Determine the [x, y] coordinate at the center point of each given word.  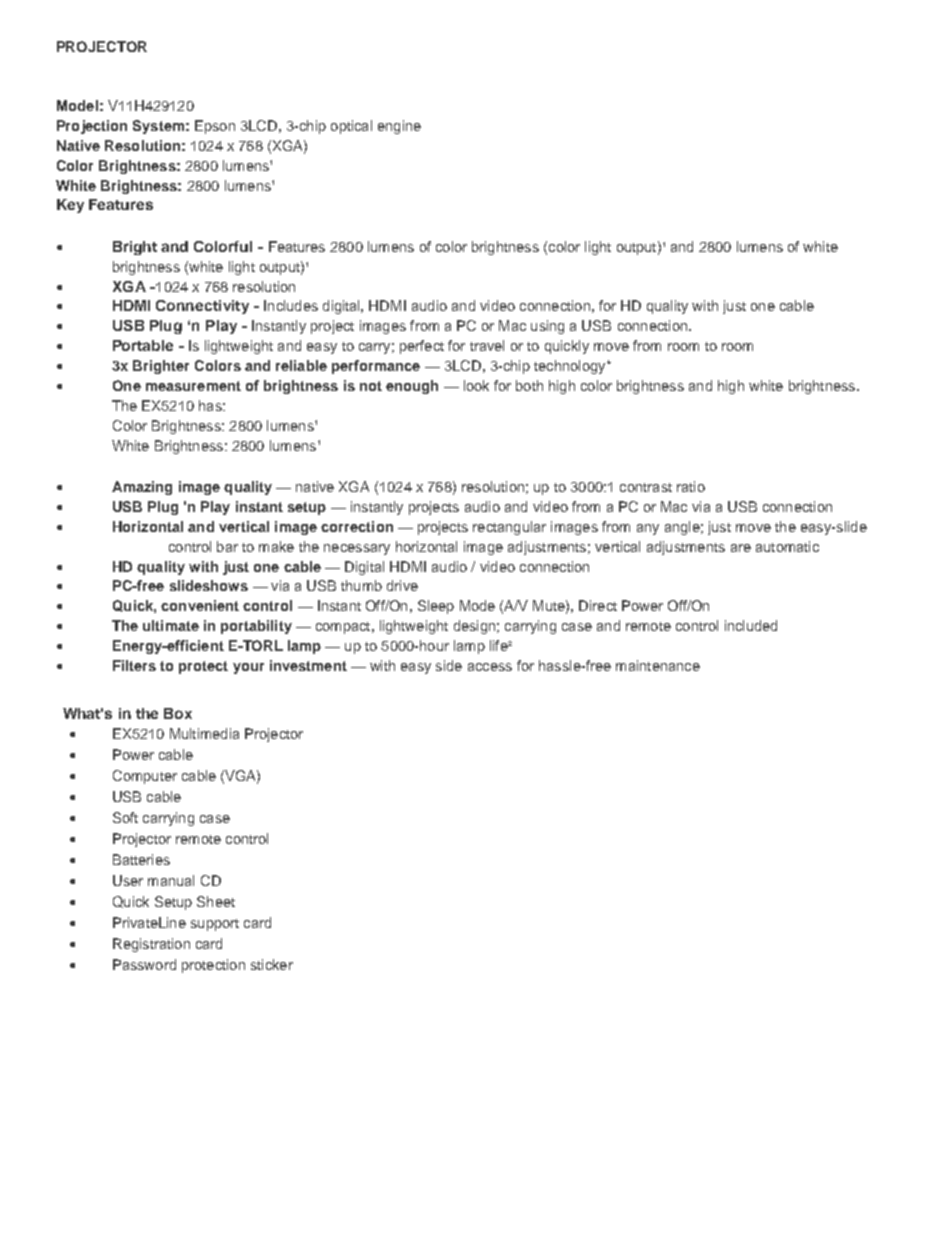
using [547, 327]
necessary [357, 549]
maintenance [658, 665]
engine [399, 127]
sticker [272, 964]
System [158, 127]
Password [144, 964]
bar [227, 546]
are [741, 548]
